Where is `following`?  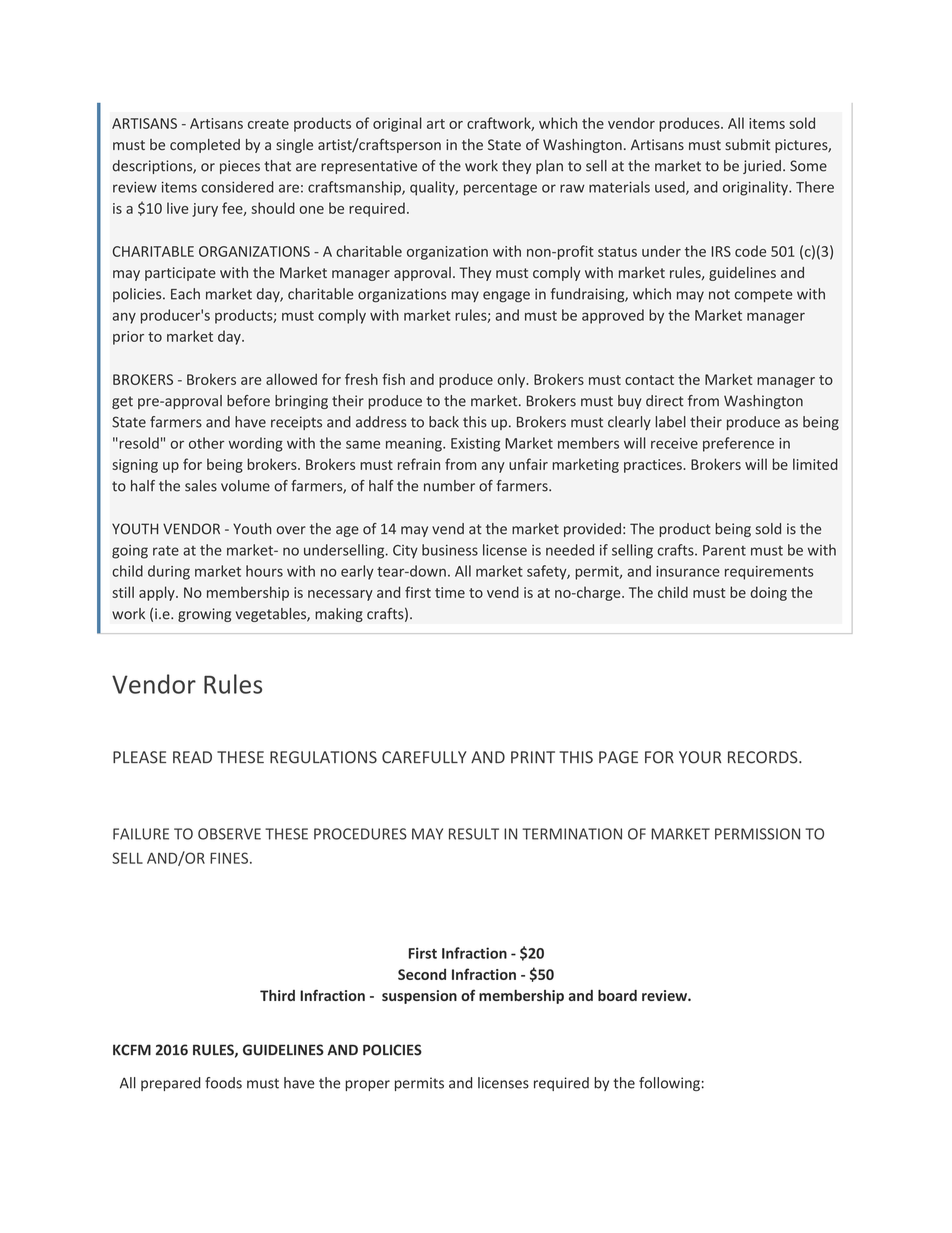 following is located at coordinates (669, 1084).
